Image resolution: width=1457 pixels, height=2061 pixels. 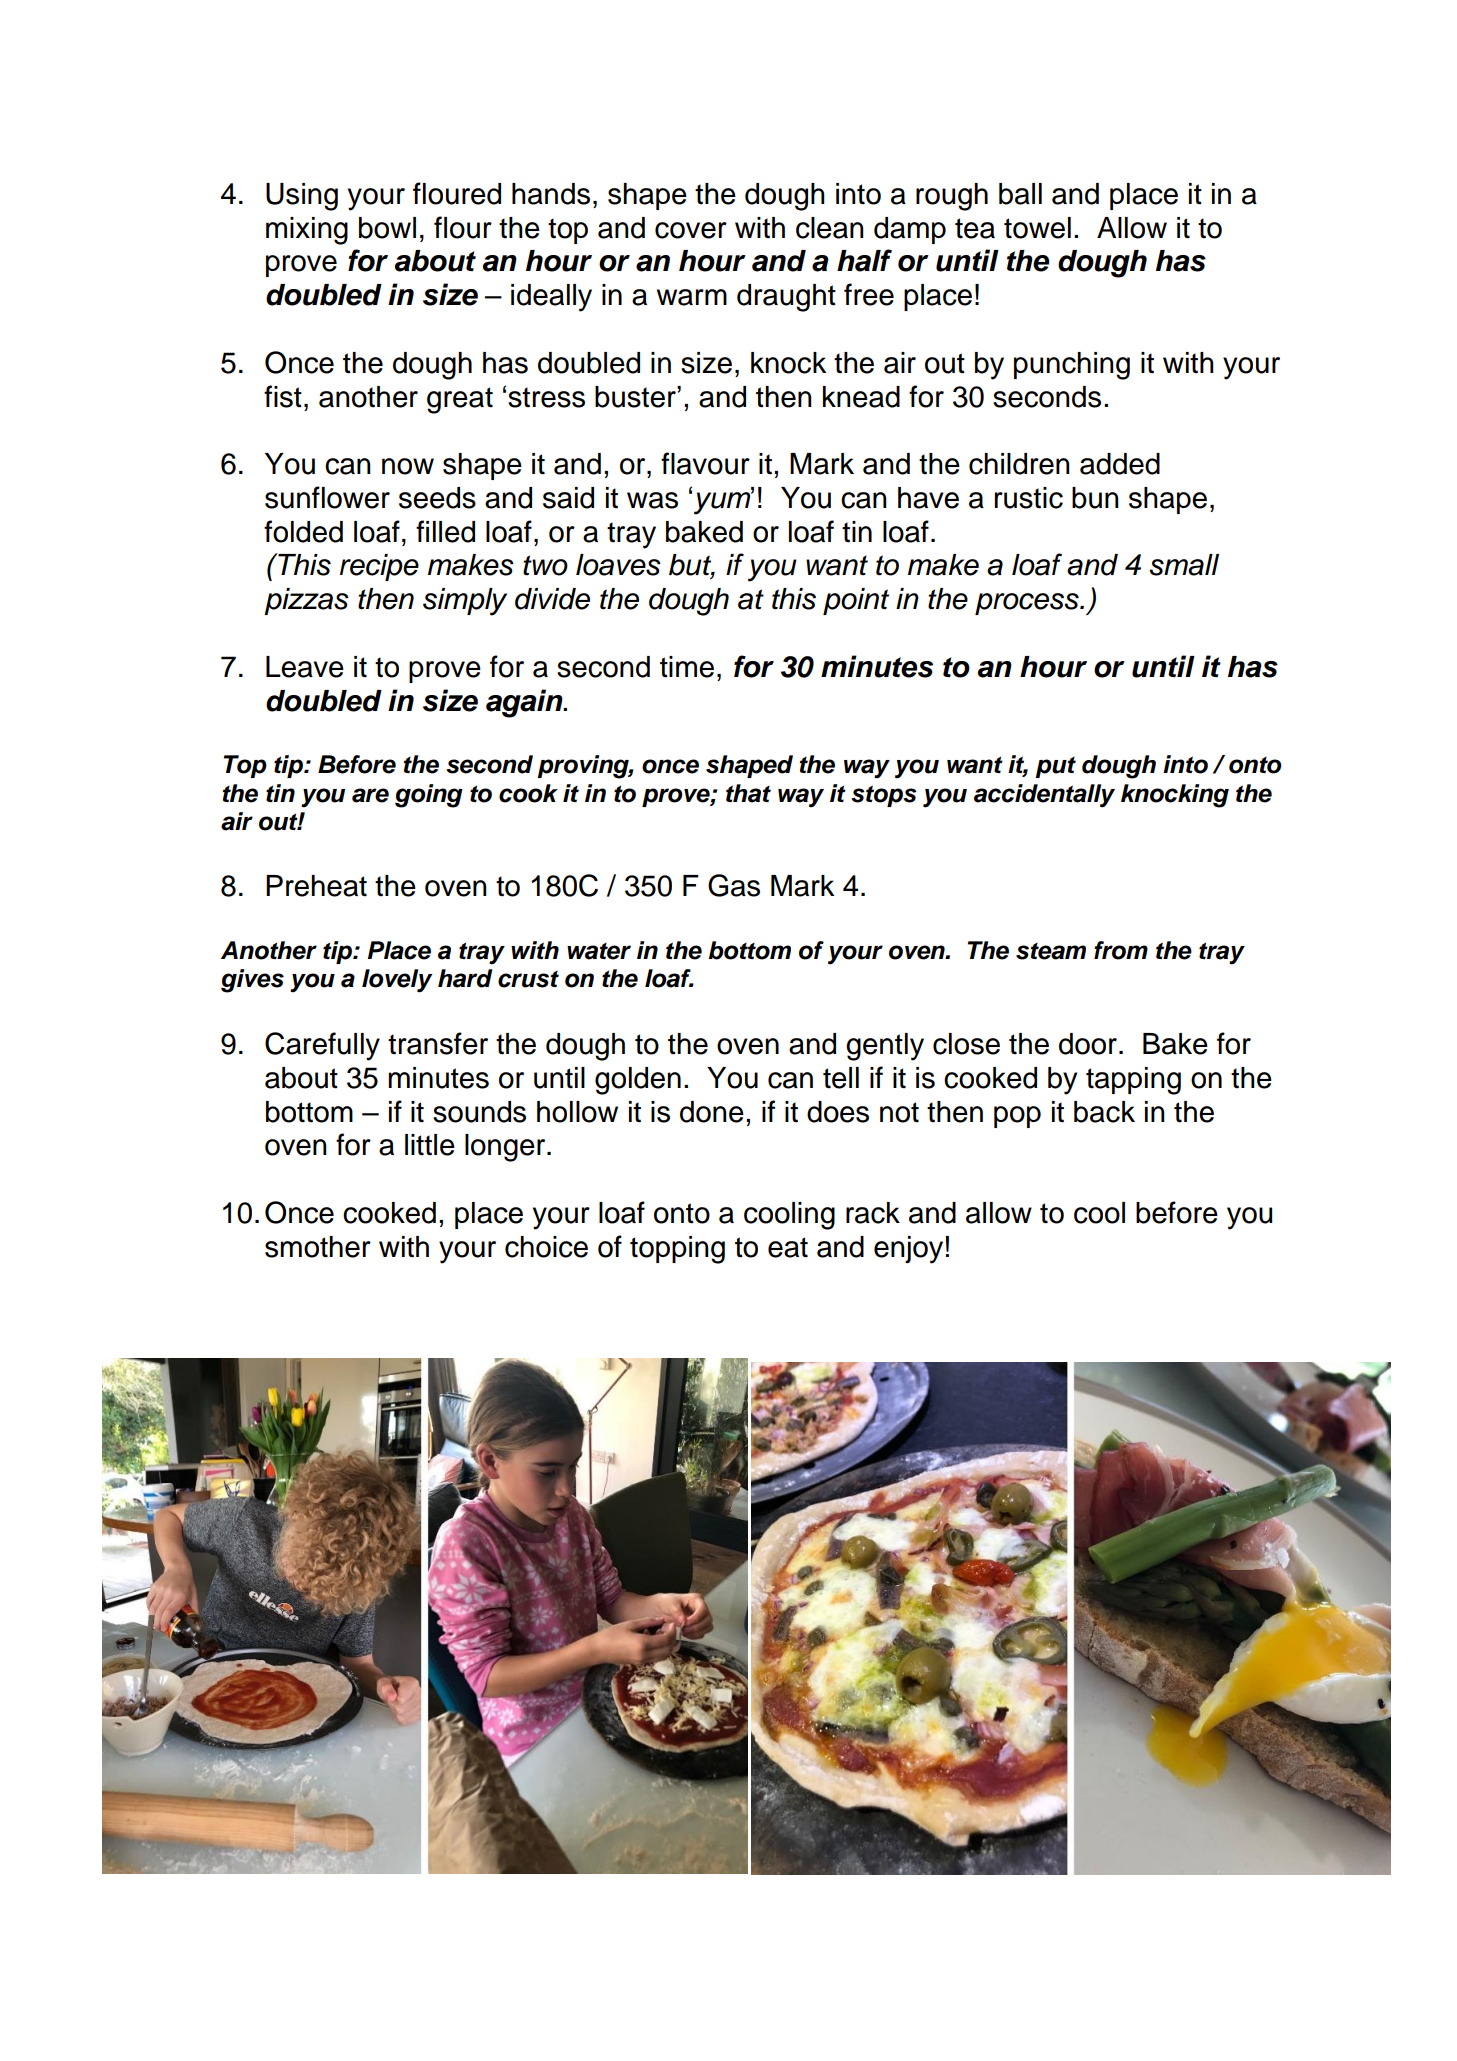 What do you see at coordinates (691, 230) in the screenshot?
I see `cover` at bounding box center [691, 230].
